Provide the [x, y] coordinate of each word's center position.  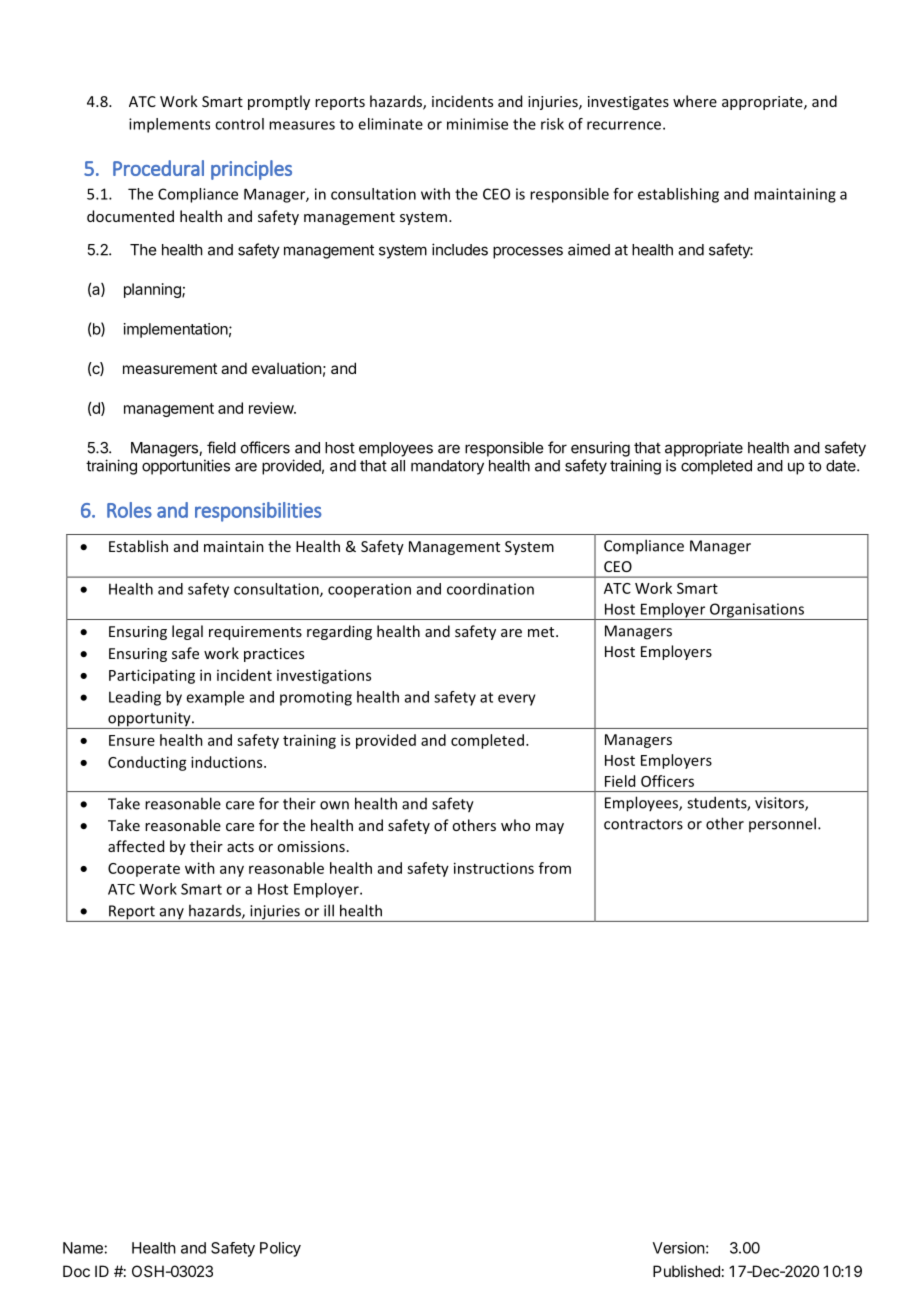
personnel [782, 824]
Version [679, 1248]
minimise [477, 124]
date [842, 466]
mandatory [447, 467]
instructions [494, 868]
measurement [170, 368]
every [517, 700]
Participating [152, 676]
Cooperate [144, 870]
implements [169, 125]
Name [83, 1248]
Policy [280, 1249]
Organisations [757, 611]
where [695, 101]
